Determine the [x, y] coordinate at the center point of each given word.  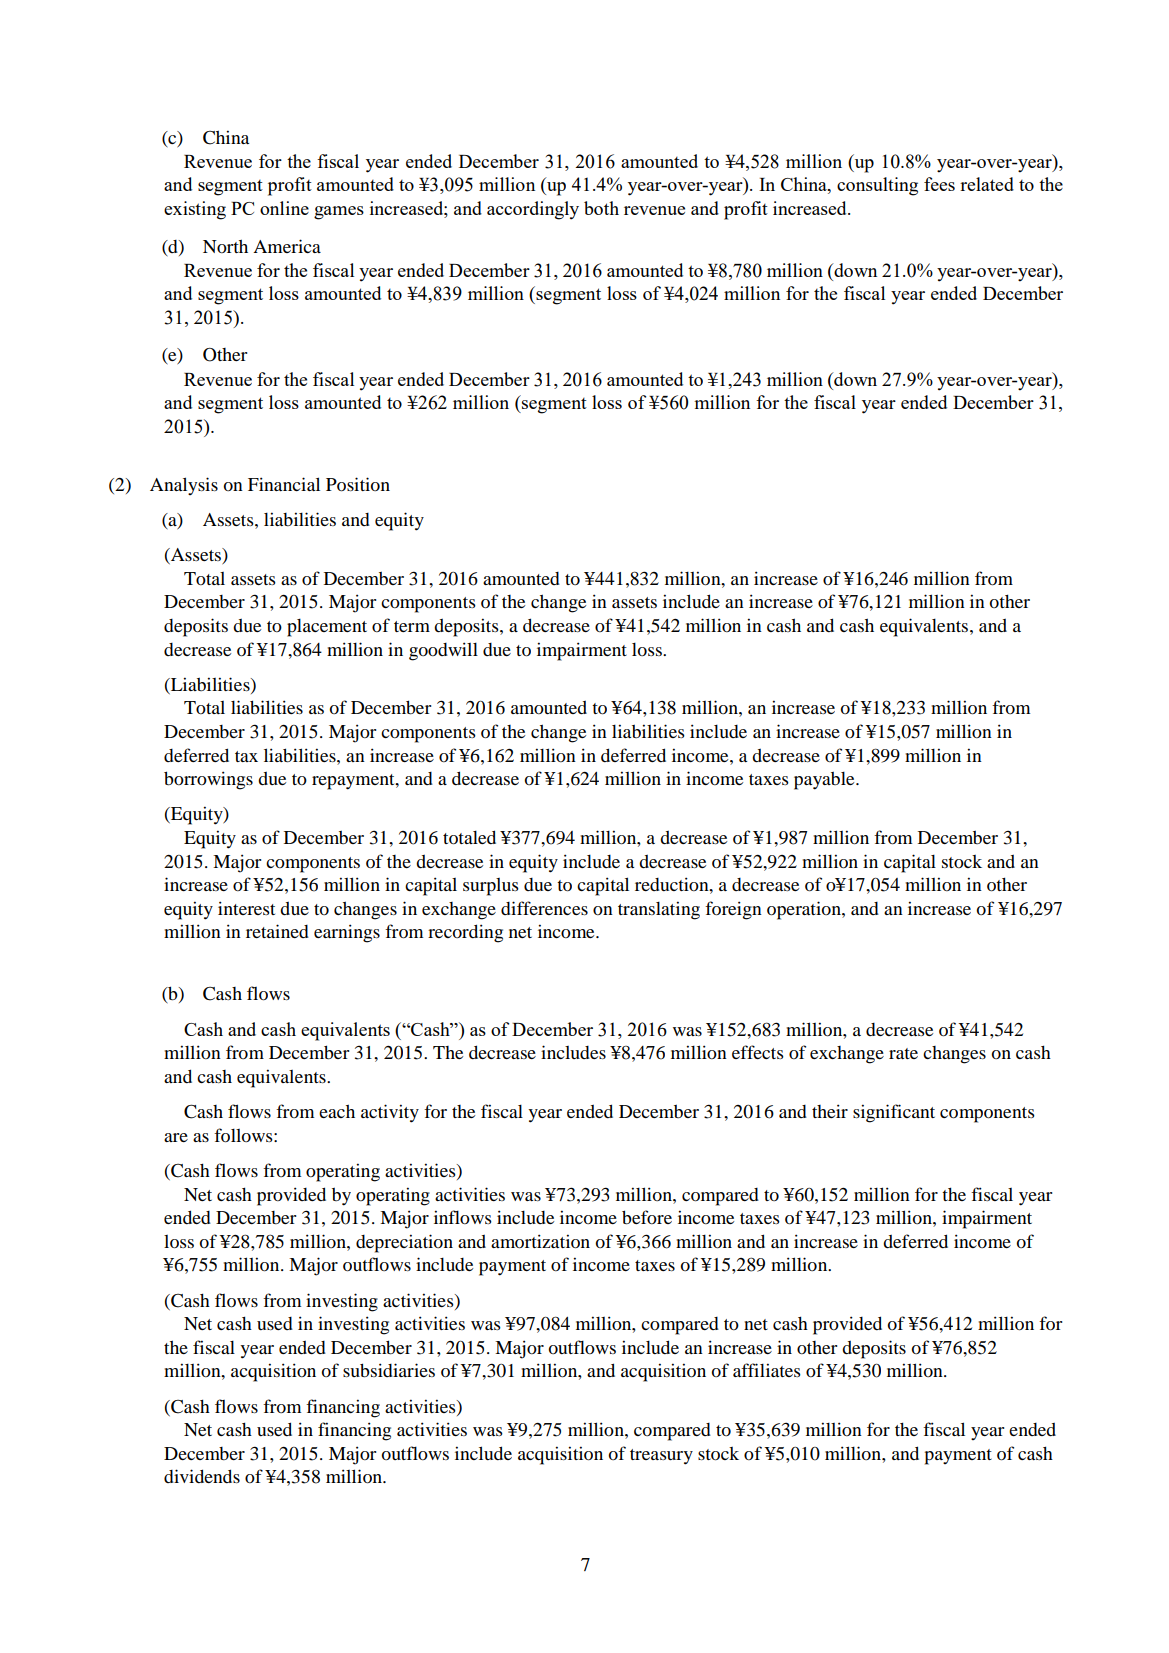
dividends [202, 1476]
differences [544, 908]
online [284, 208]
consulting [877, 186]
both [601, 208]
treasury [661, 1457]
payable [825, 780]
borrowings [208, 780]
